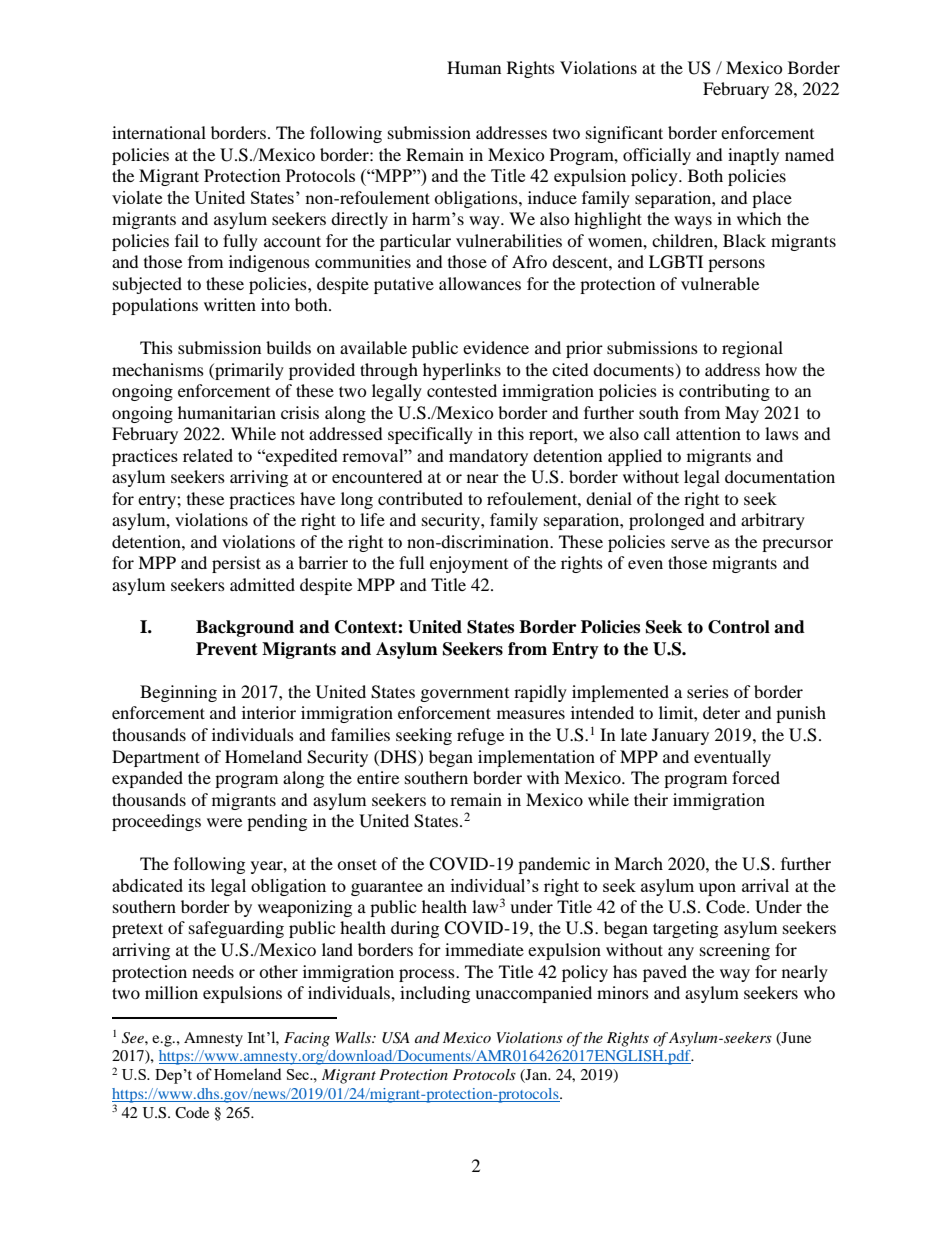 Image resolution: width=952 pixels, height=1233 pixels. I want to click on implementation, so click(536, 758).
